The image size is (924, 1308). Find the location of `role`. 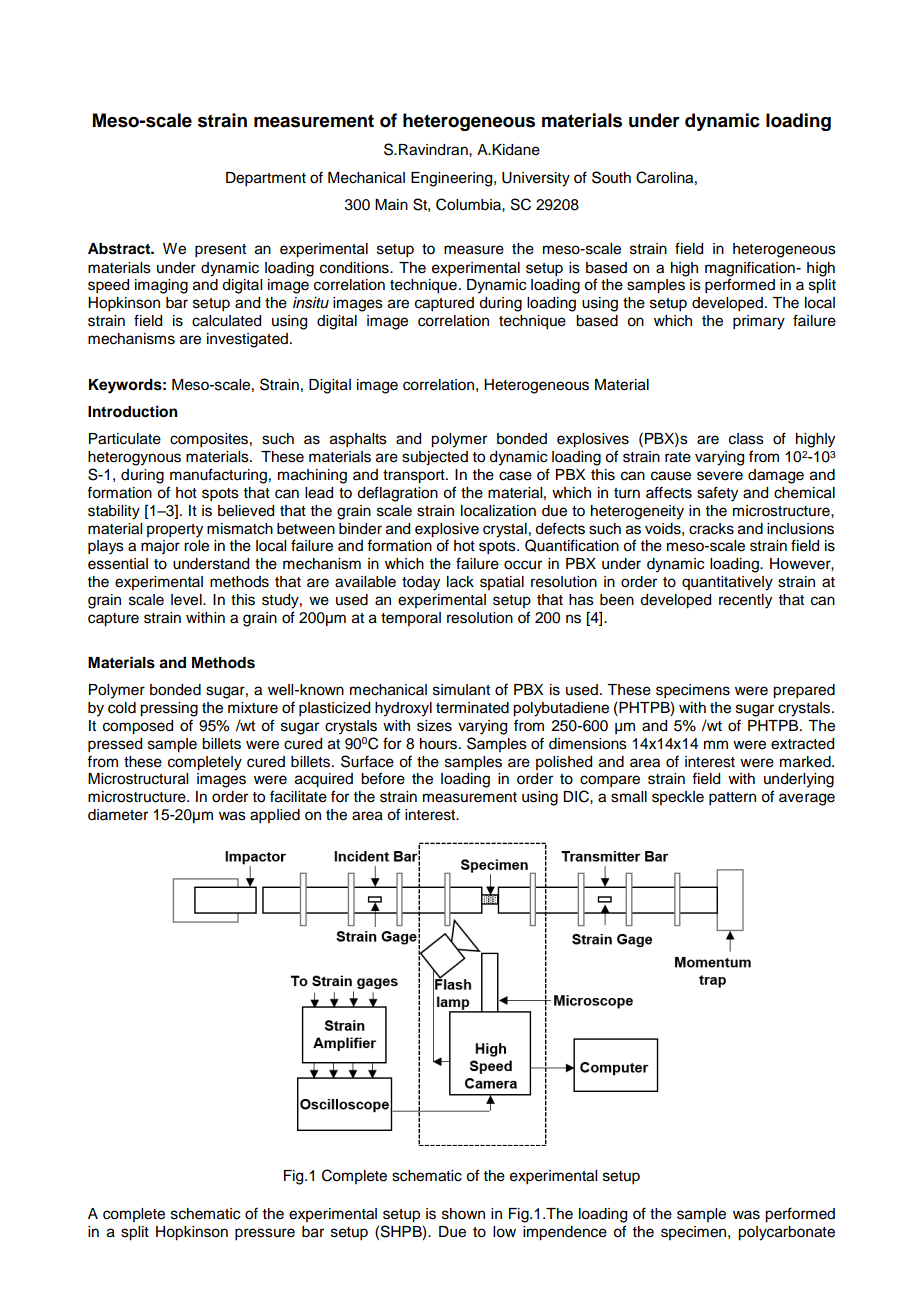

role is located at coordinates (196, 546).
